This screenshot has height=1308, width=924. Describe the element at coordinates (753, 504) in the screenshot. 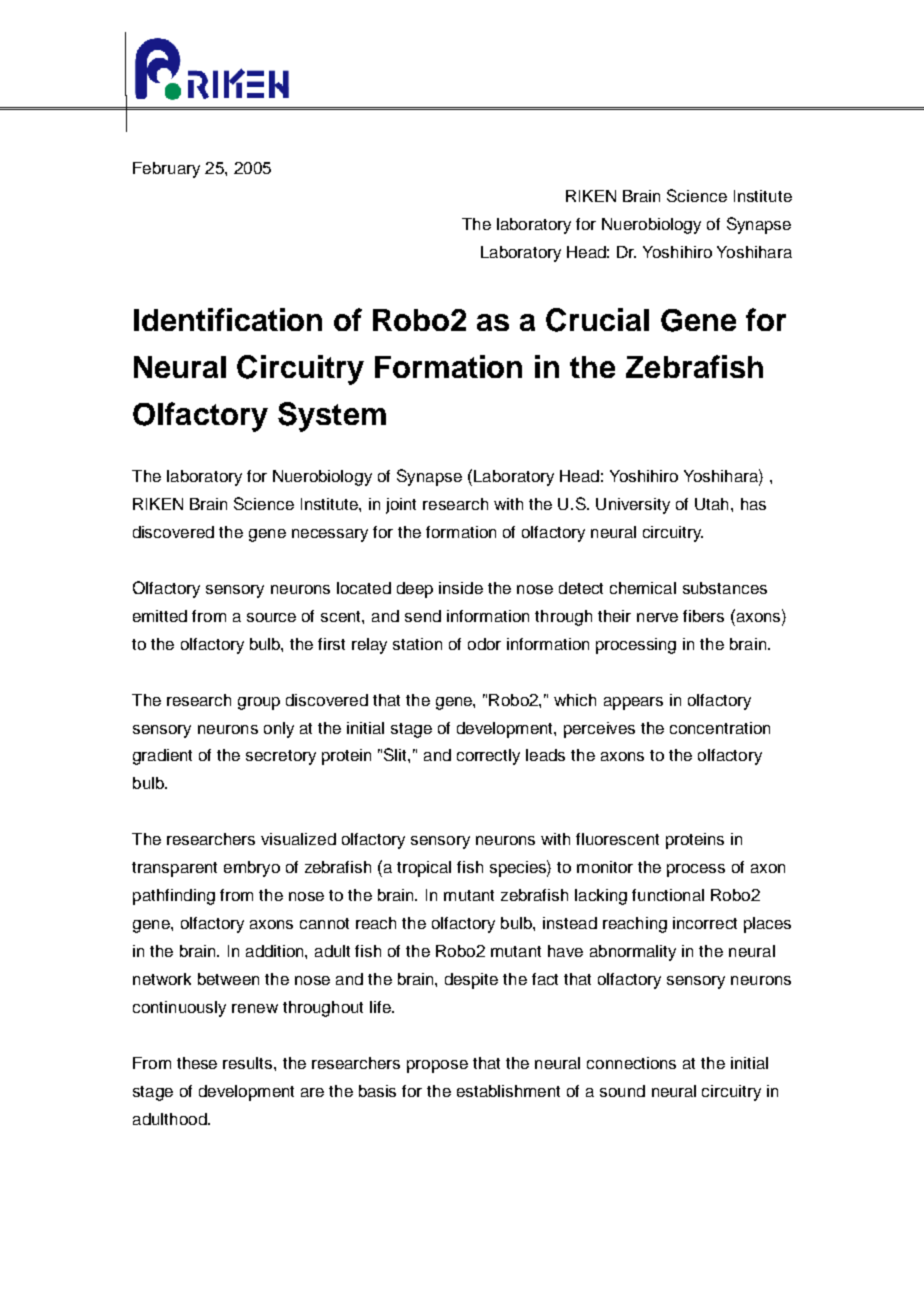

I see `has` at that location.
